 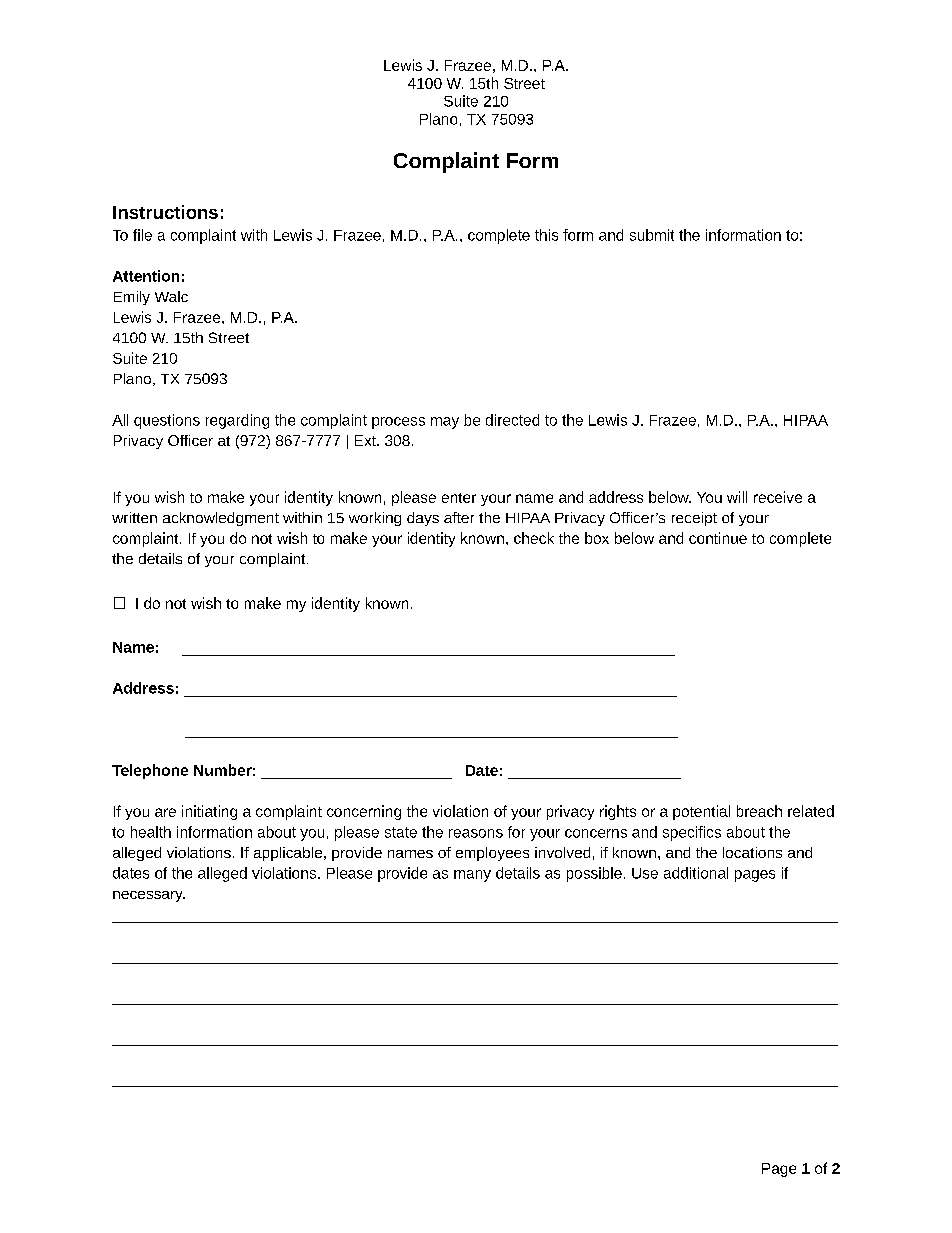 I want to click on will, so click(x=737, y=497).
